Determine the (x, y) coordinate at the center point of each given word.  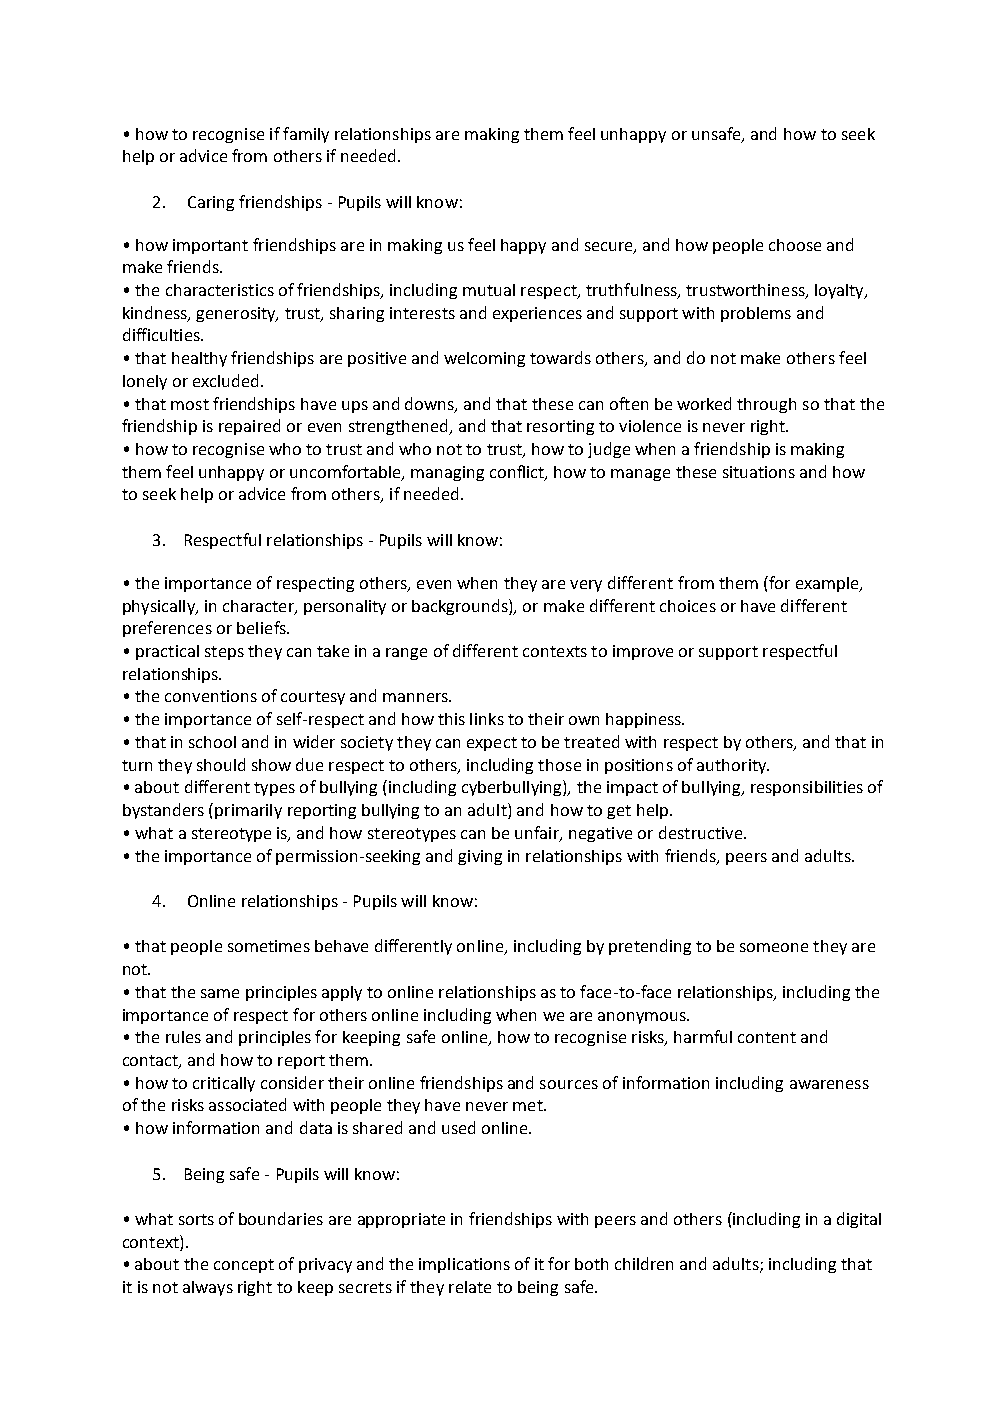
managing (447, 473)
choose (795, 245)
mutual (489, 290)
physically (160, 607)
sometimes (269, 946)
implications (464, 1265)
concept (244, 1266)
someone (774, 947)
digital (859, 1220)
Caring (211, 203)
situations (759, 472)
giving (480, 857)
